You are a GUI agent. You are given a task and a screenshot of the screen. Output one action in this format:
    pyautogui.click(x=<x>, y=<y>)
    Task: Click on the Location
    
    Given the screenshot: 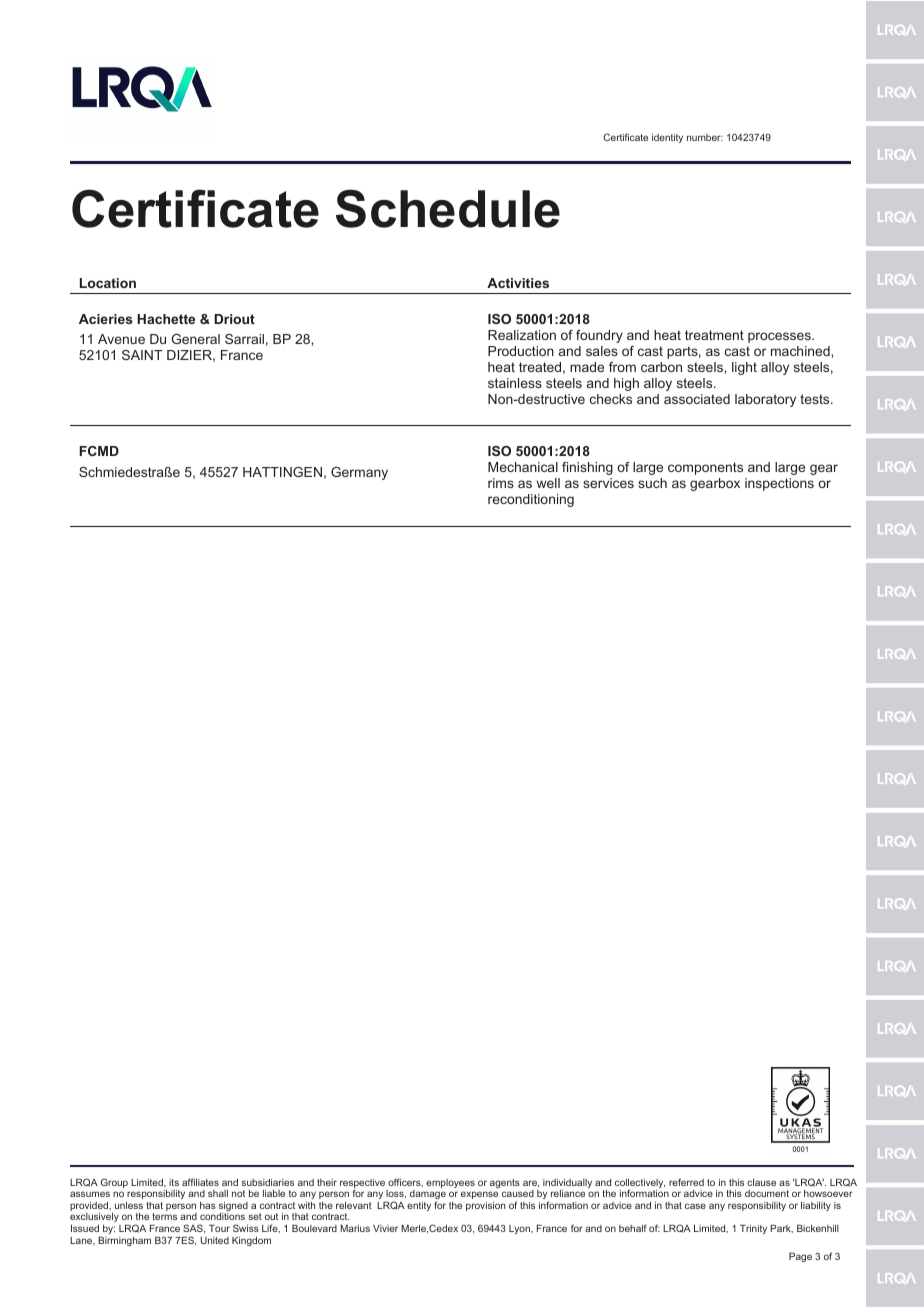 What is the action you would take?
    pyautogui.click(x=108, y=283)
